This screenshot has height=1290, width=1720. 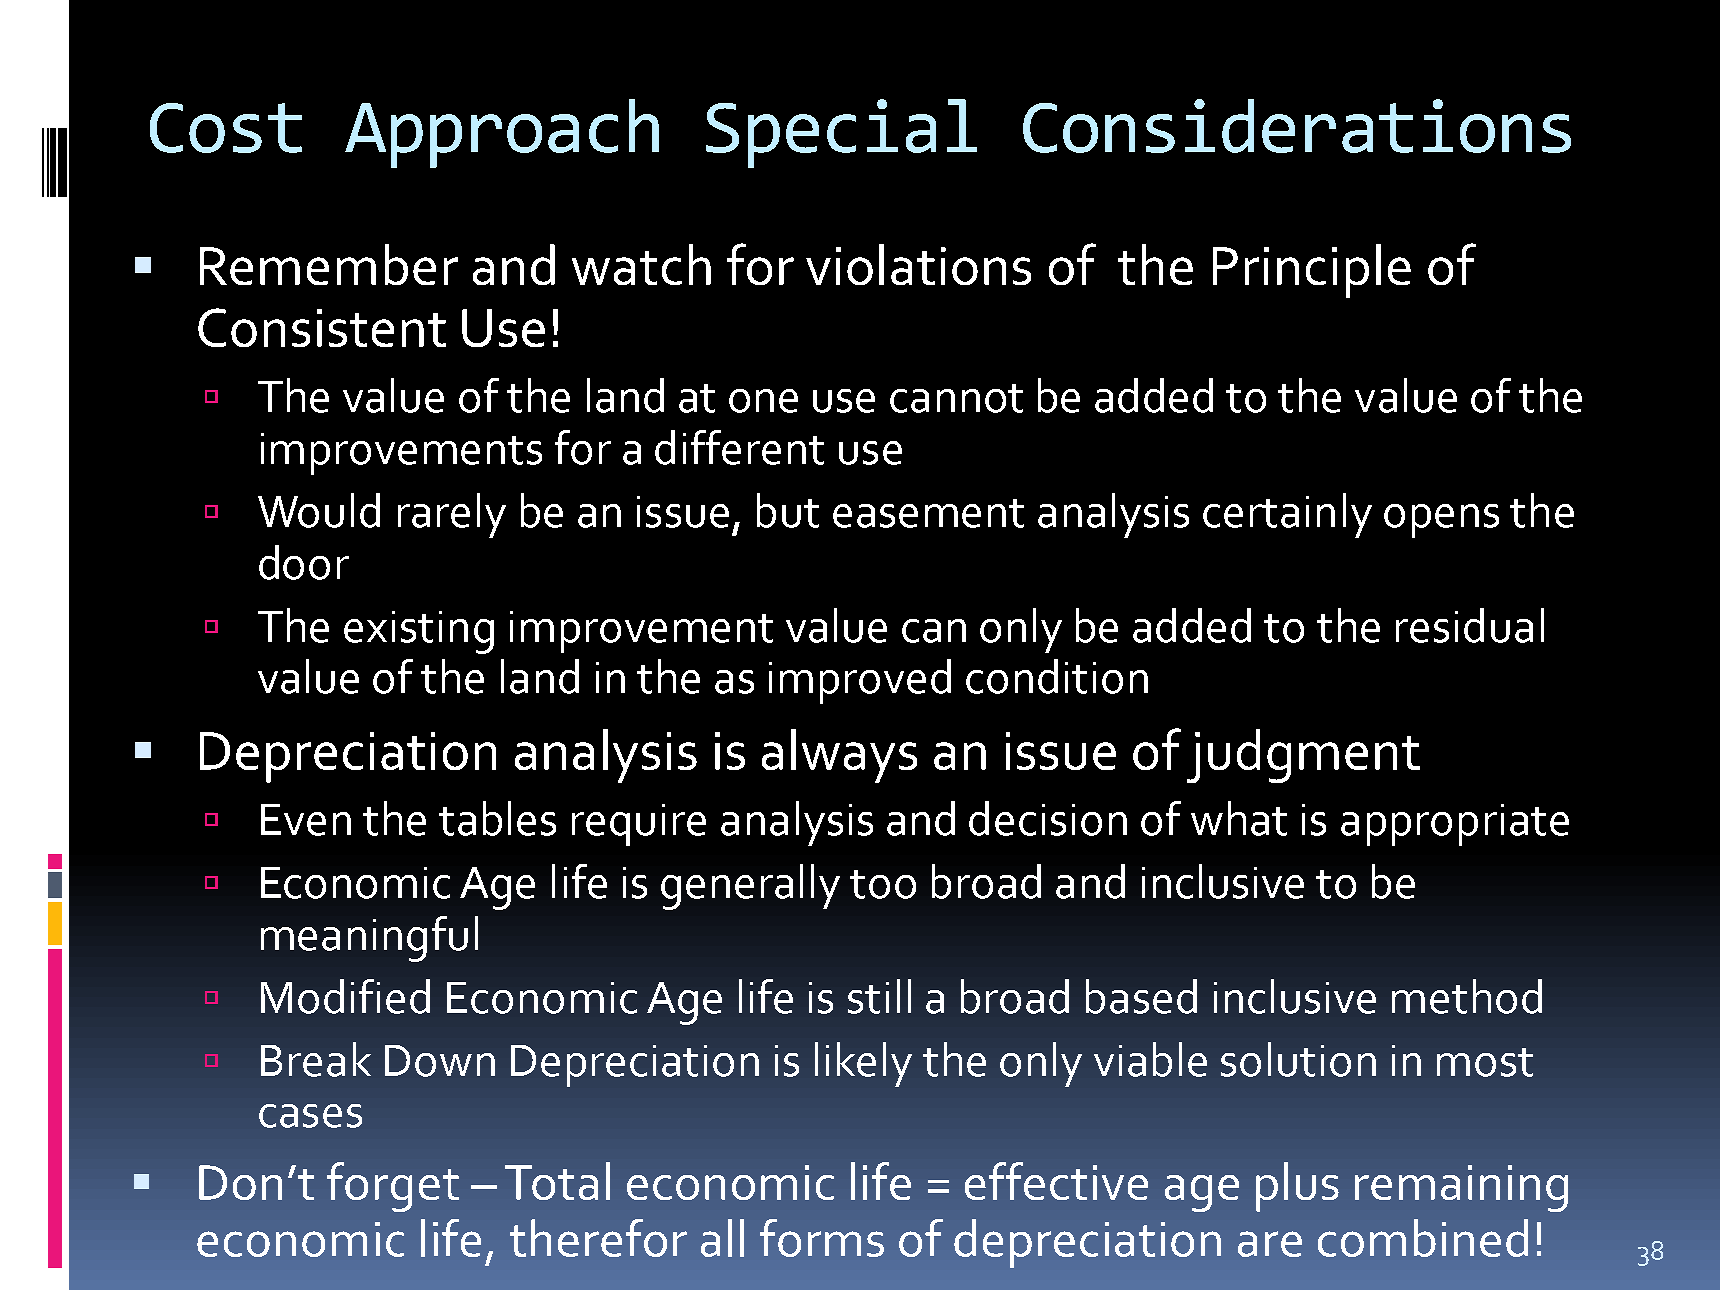 What do you see at coordinates (763, 401) in the screenshot?
I see `one` at bounding box center [763, 401].
